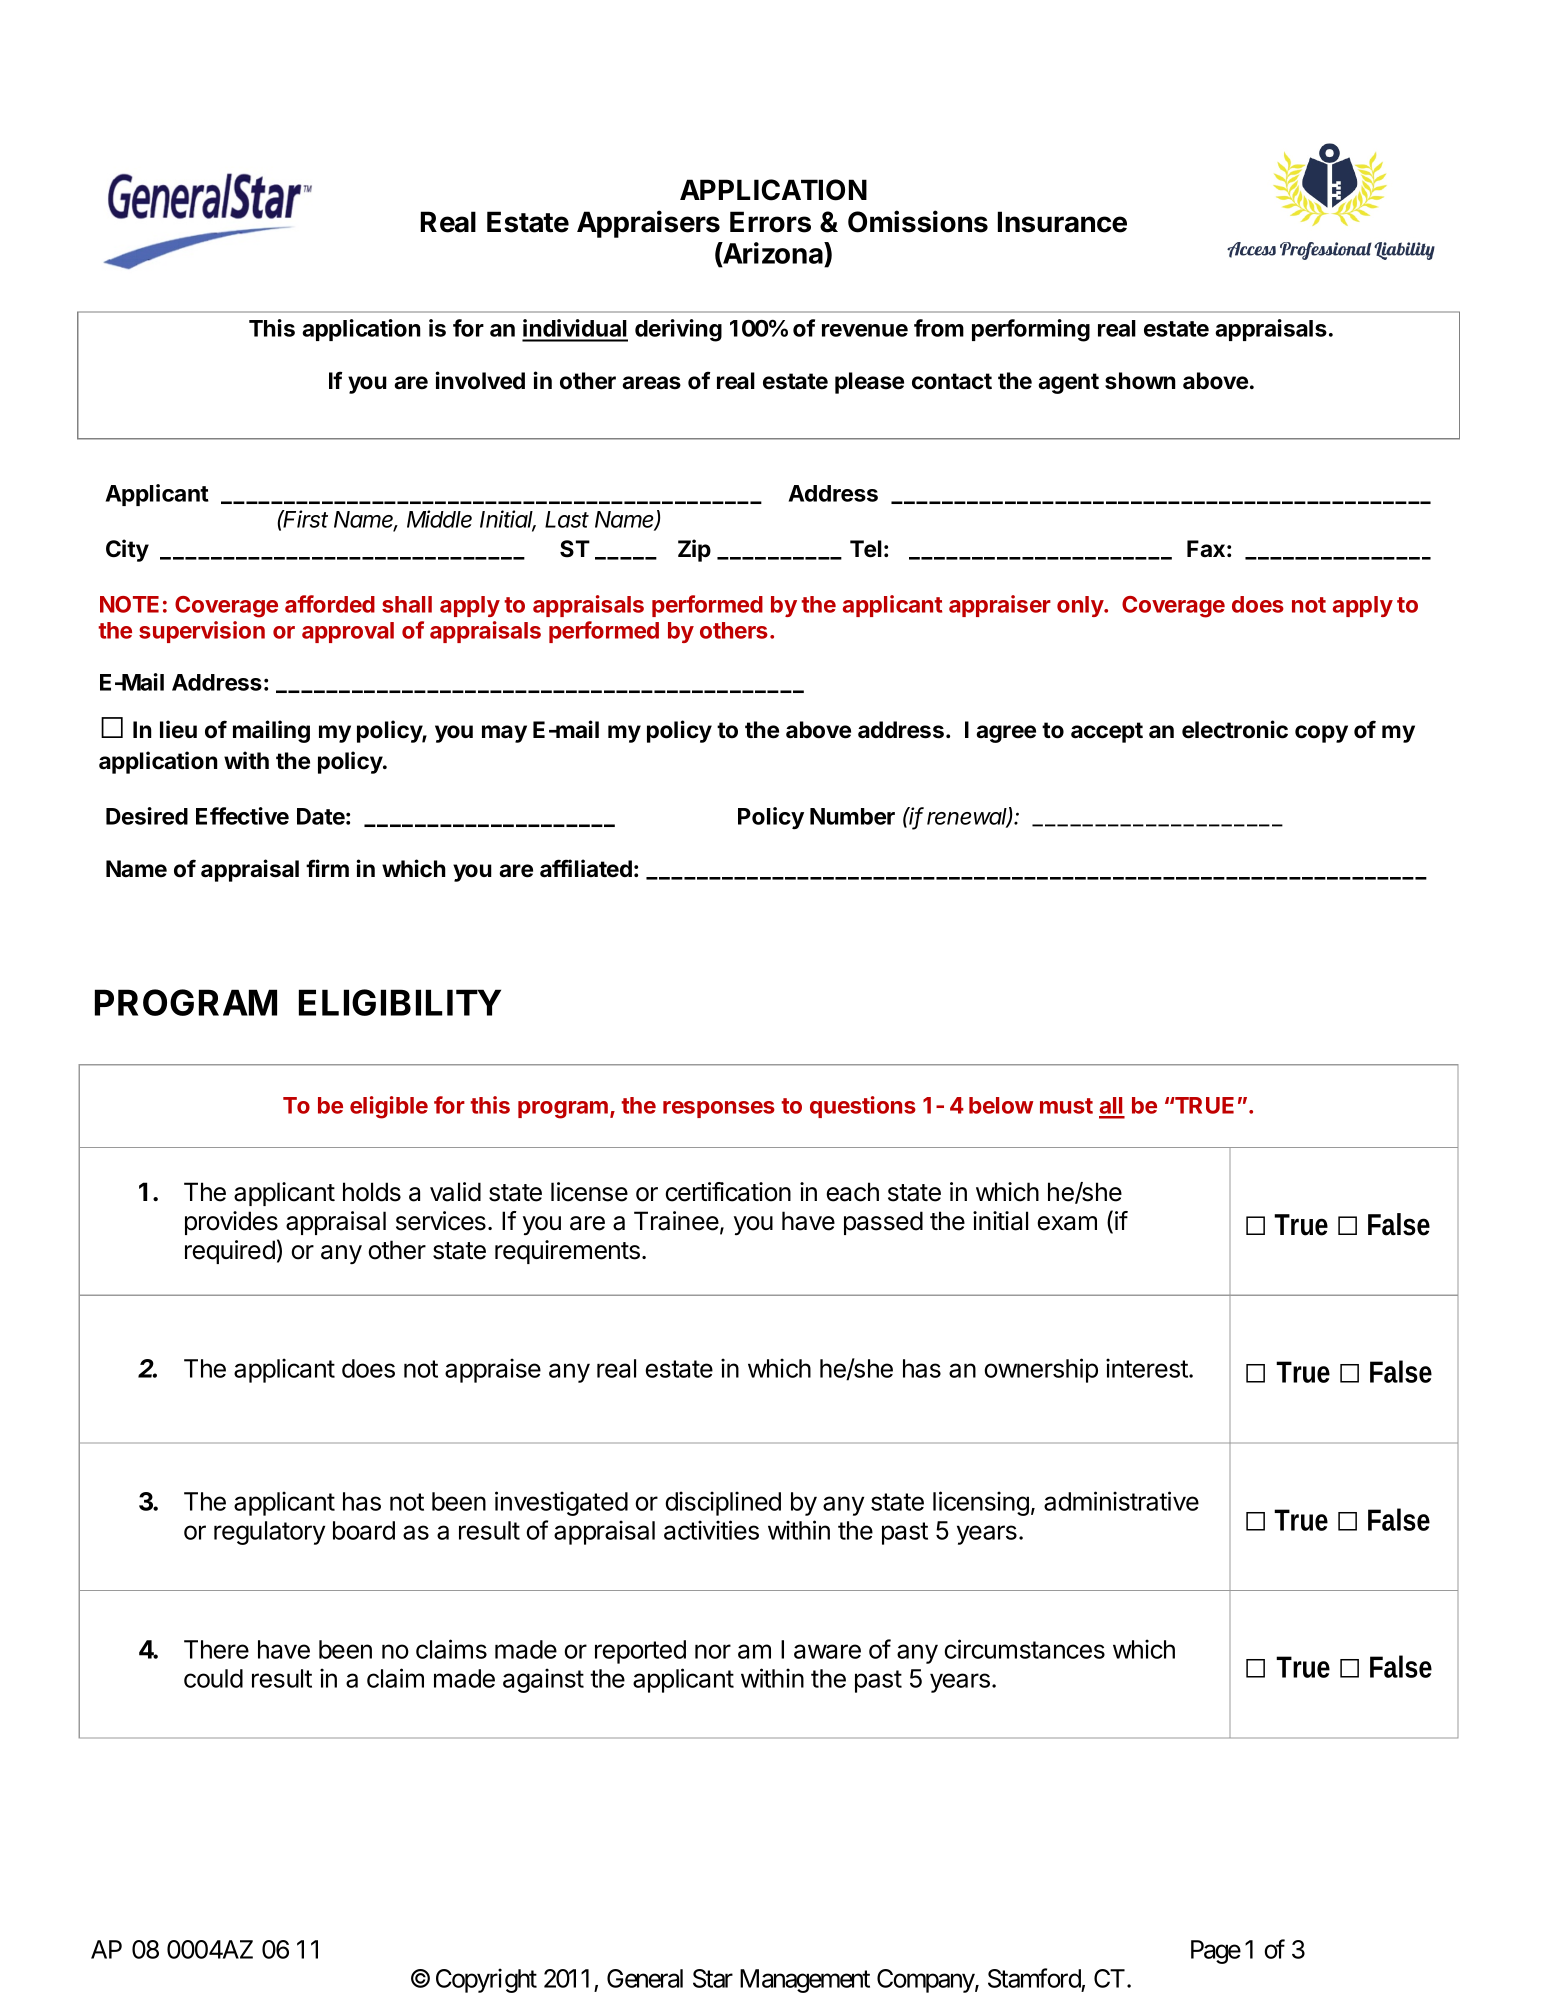 This image has height=1994, width=1541. I want to click on eligible, so click(389, 1107).
